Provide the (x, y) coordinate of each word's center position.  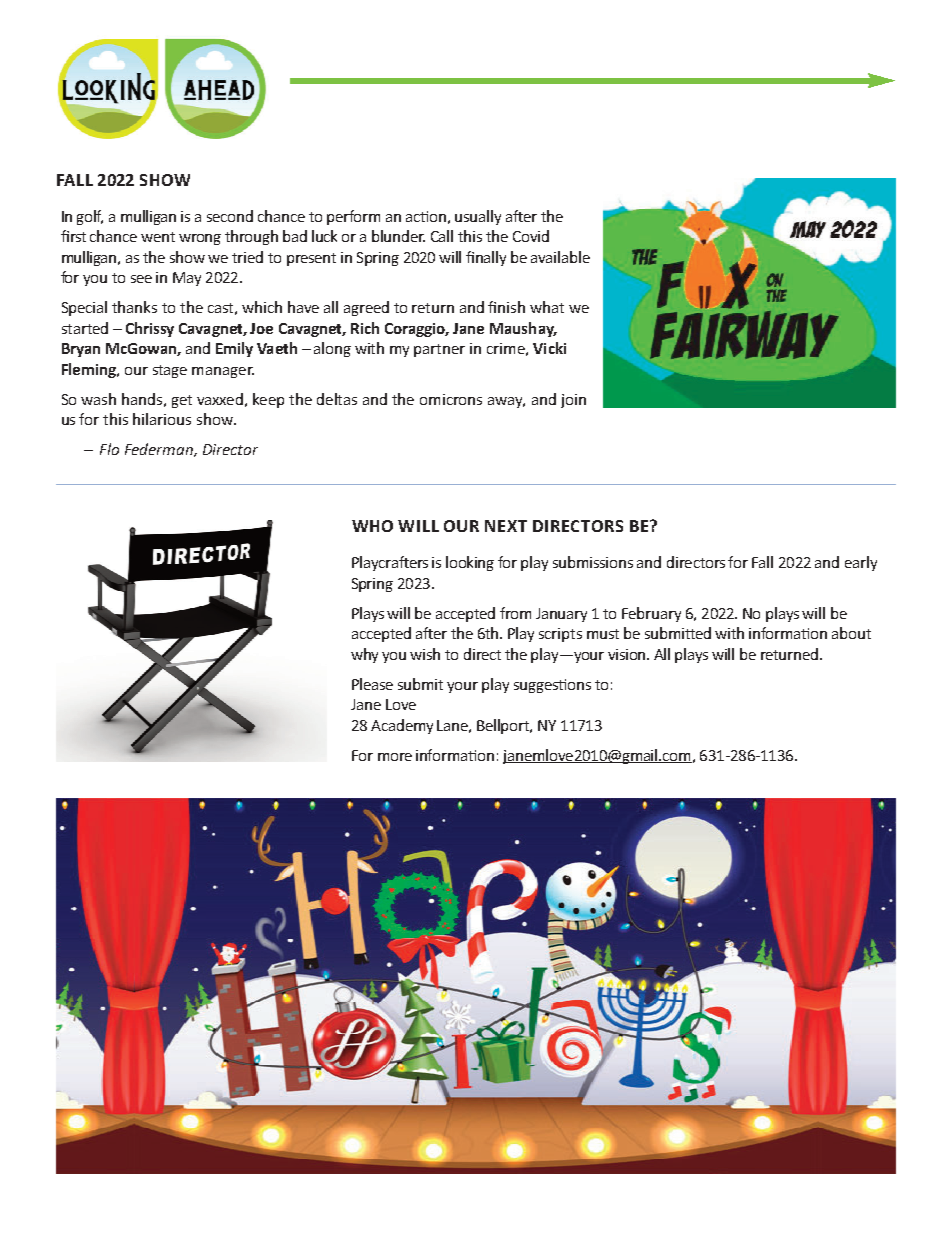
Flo (109, 449)
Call (442, 236)
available (560, 257)
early (861, 563)
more (395, 757)
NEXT (506, 526)
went (158, 237)
